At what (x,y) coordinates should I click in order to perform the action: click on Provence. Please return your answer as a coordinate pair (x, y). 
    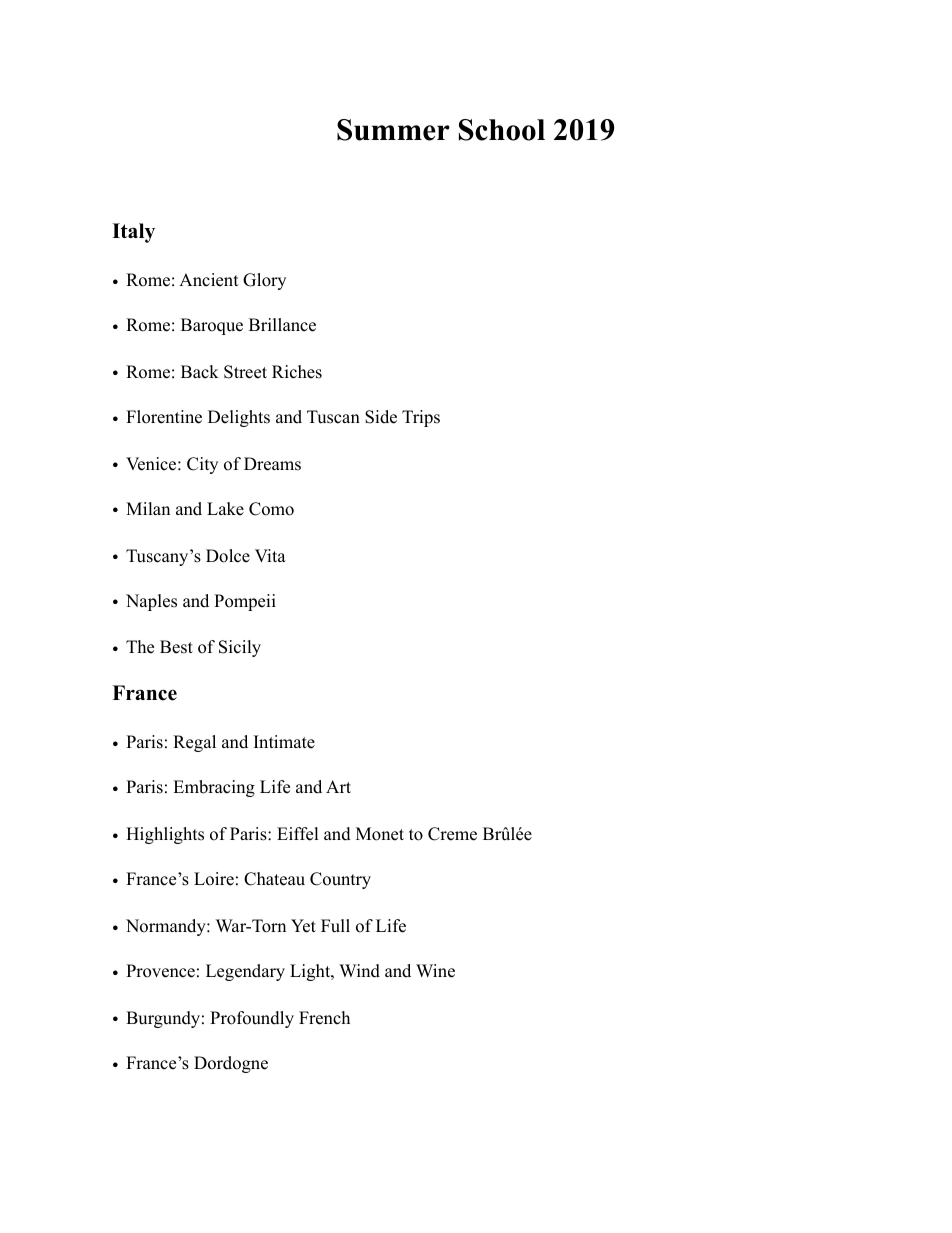
    Looking at the image, I should click on (160, 971).
